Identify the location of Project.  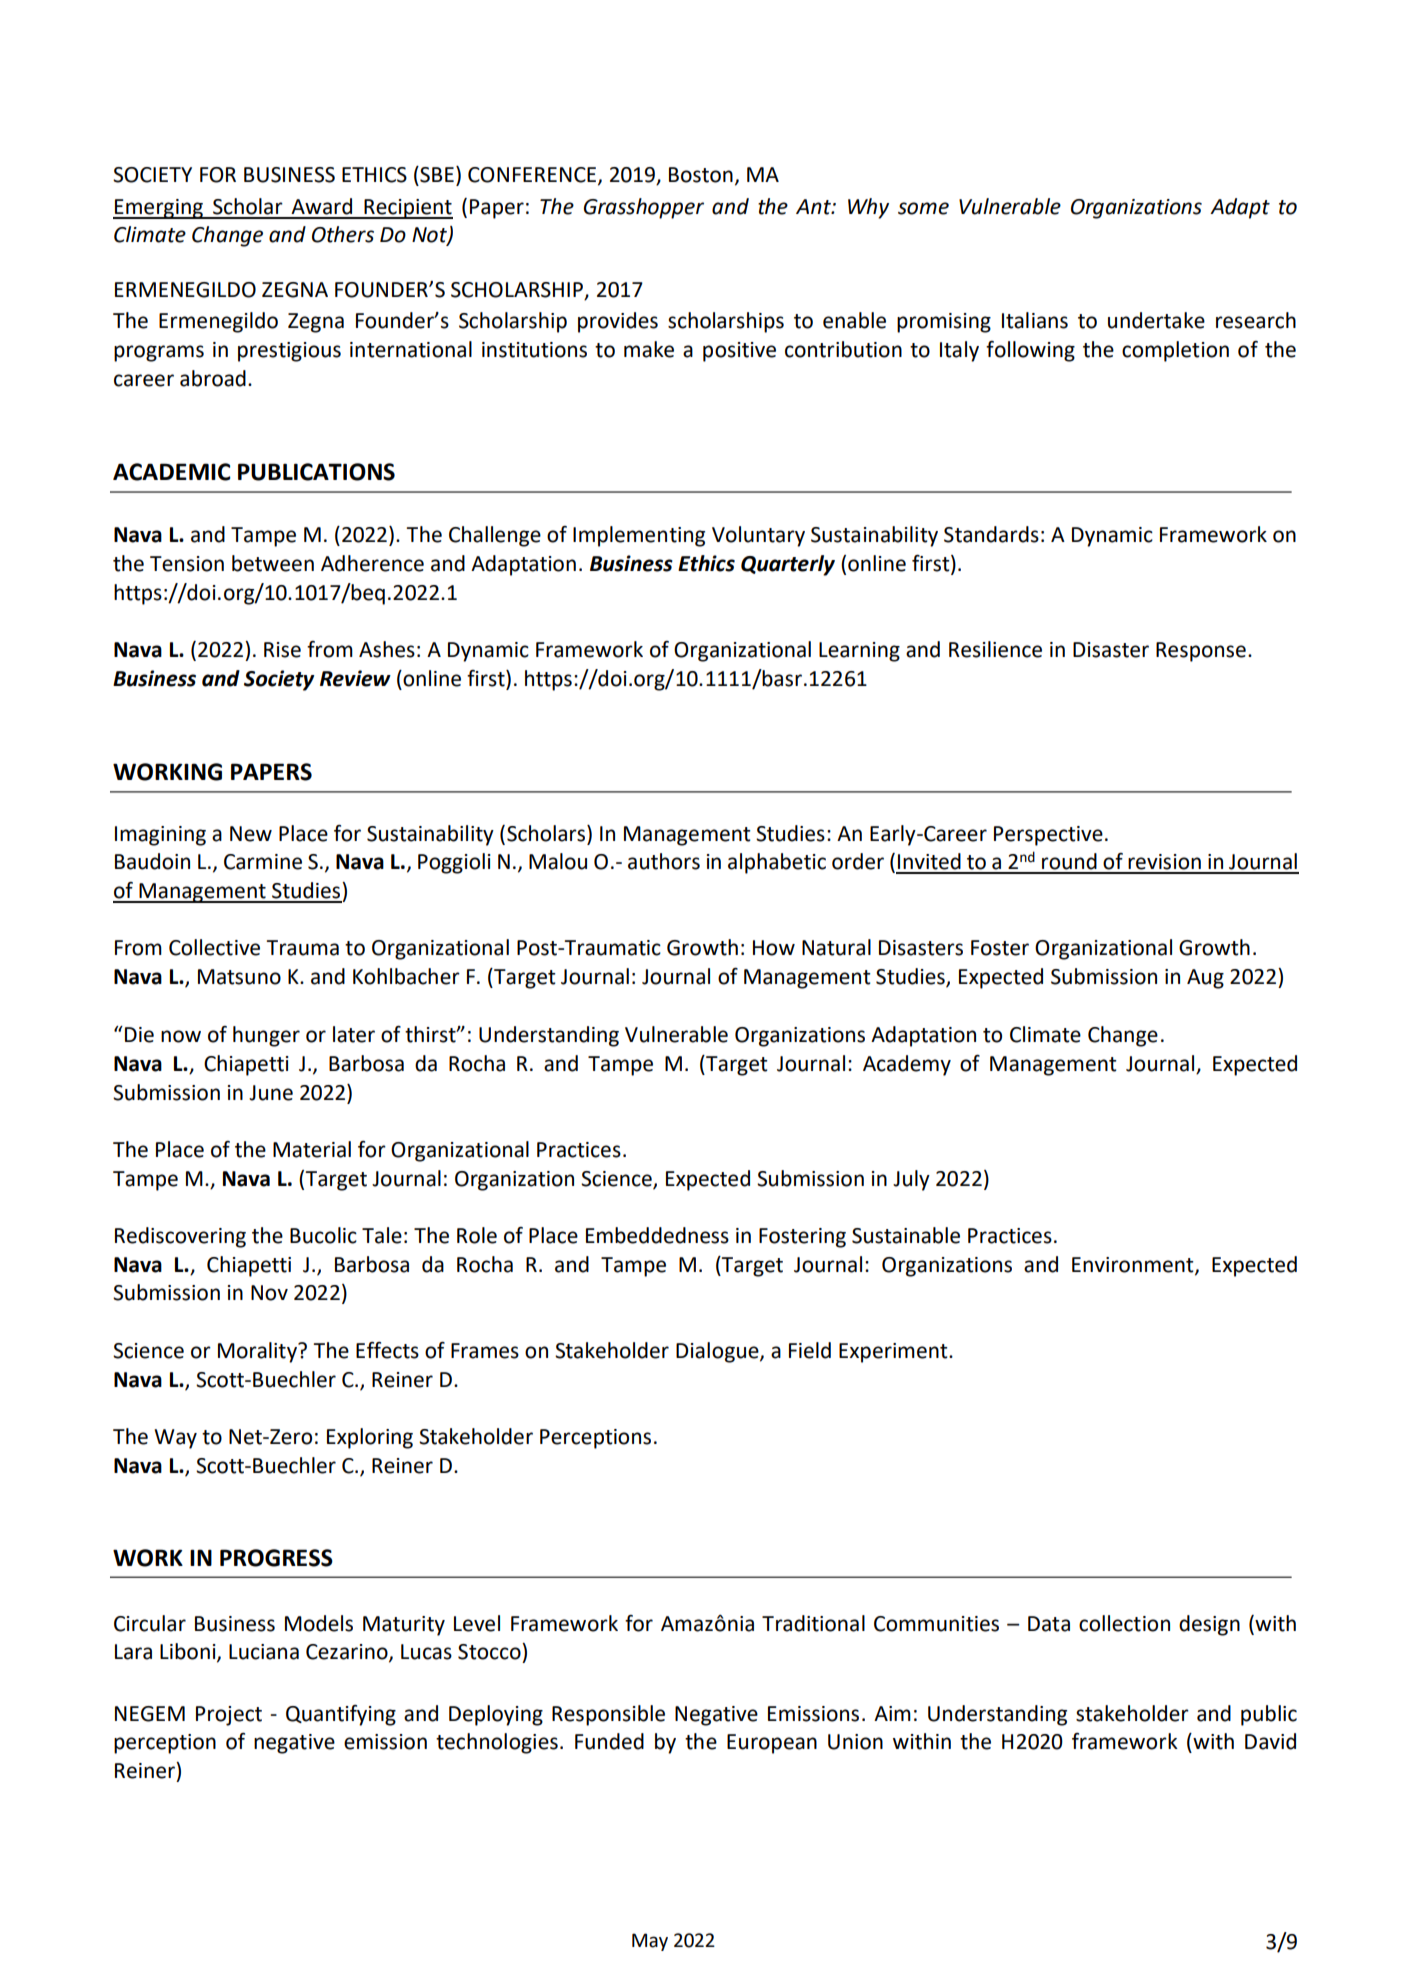
(229, 1716).
